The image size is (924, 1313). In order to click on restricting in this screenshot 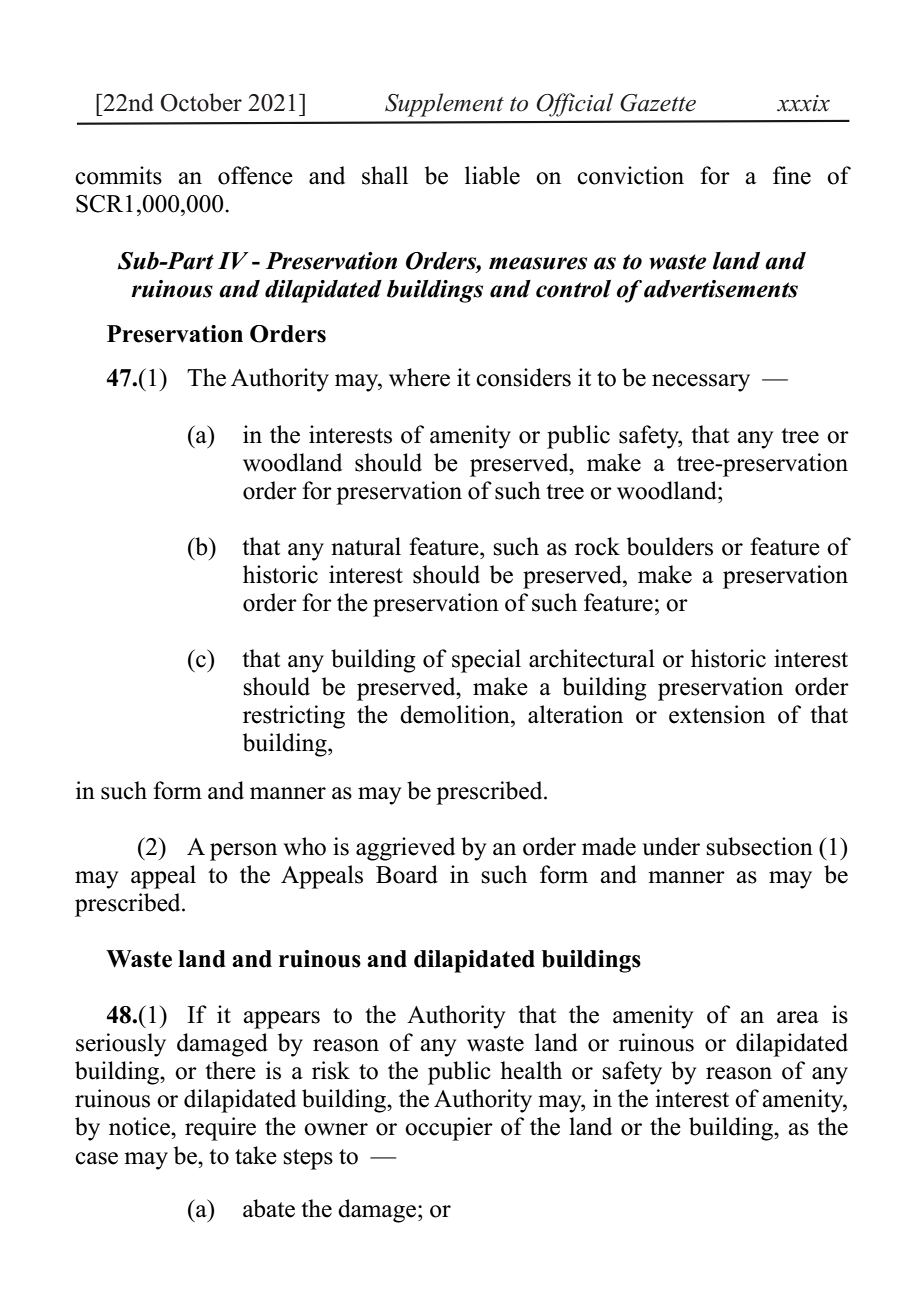, I will do `click(294, 717)`.
